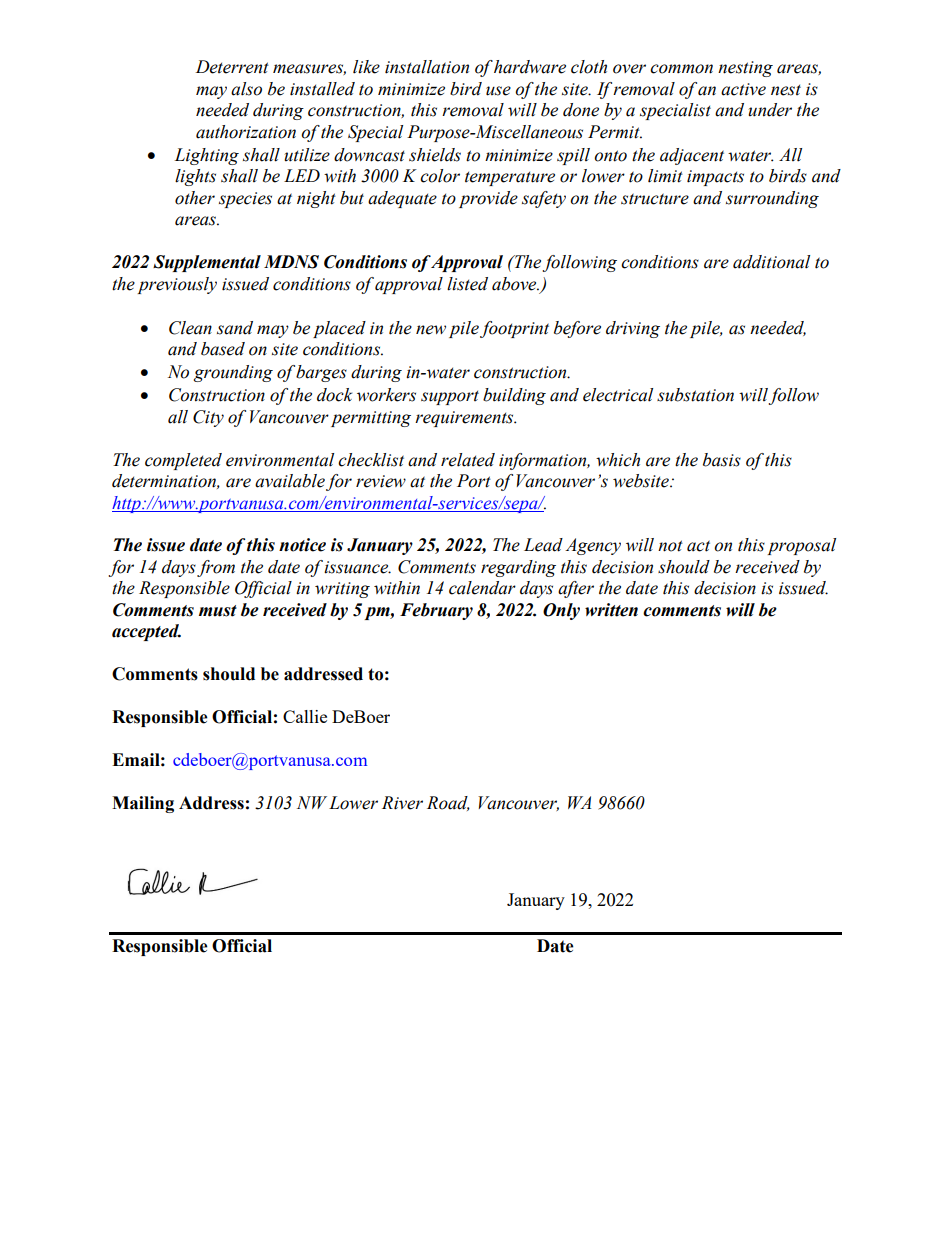 This screenshot has width=952, height=1233. What do you see at coordinates (743, 89) in the screenshot?
I see `active` at bounding box center [743, 89].
